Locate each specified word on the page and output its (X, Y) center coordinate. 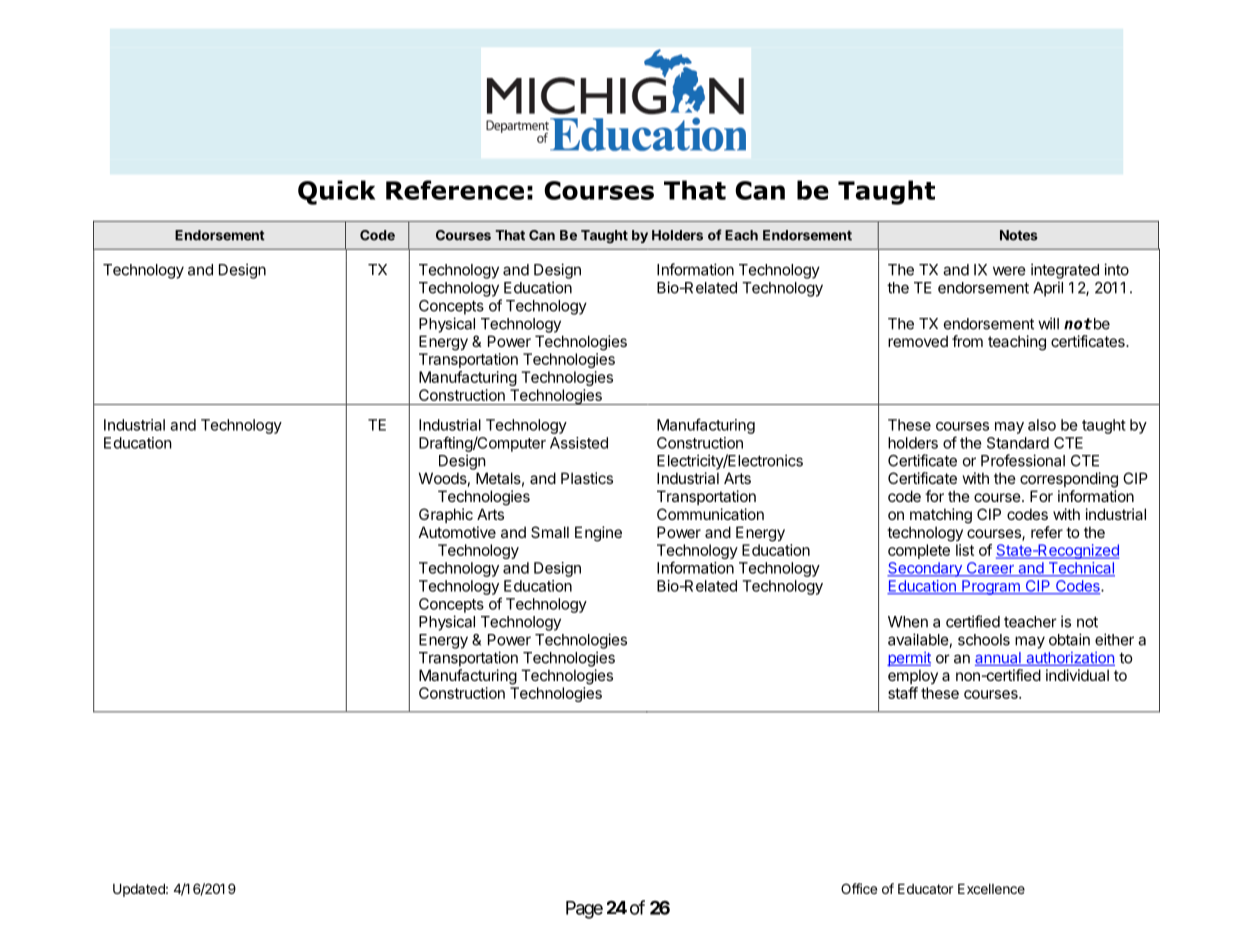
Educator (925, 889)
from (967, 341)
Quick (336, 192)
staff (903, 693)
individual (1077, 675)
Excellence (991, 889)
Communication (710, 514)
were (1009, 271)
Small (550, 532)
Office (859, 888)
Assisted (579, 443)
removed (918, 341)
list (965, 550)
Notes (1019, 235)
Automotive (457, 532)
